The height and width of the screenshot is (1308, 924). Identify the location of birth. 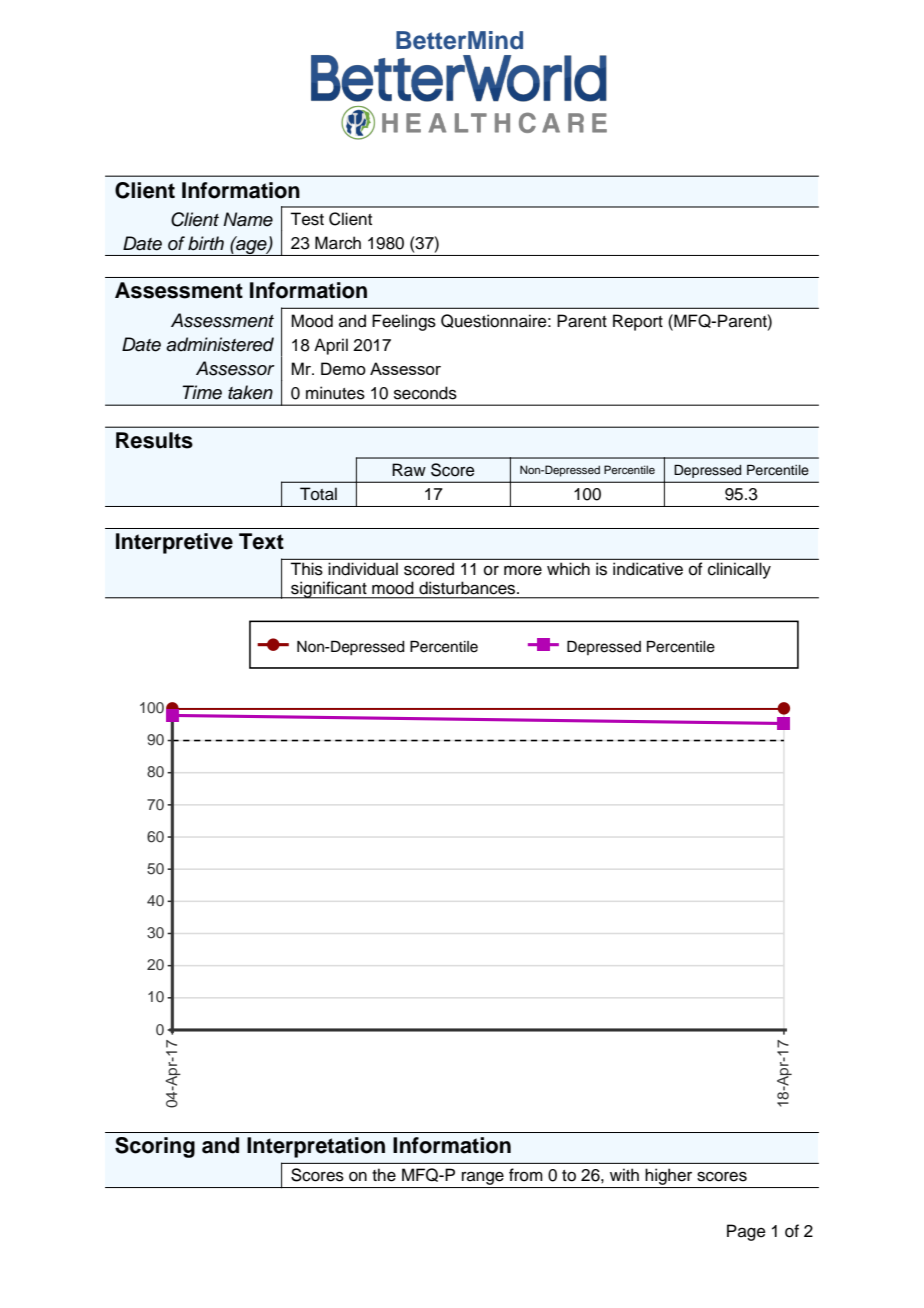
(206, 243).
